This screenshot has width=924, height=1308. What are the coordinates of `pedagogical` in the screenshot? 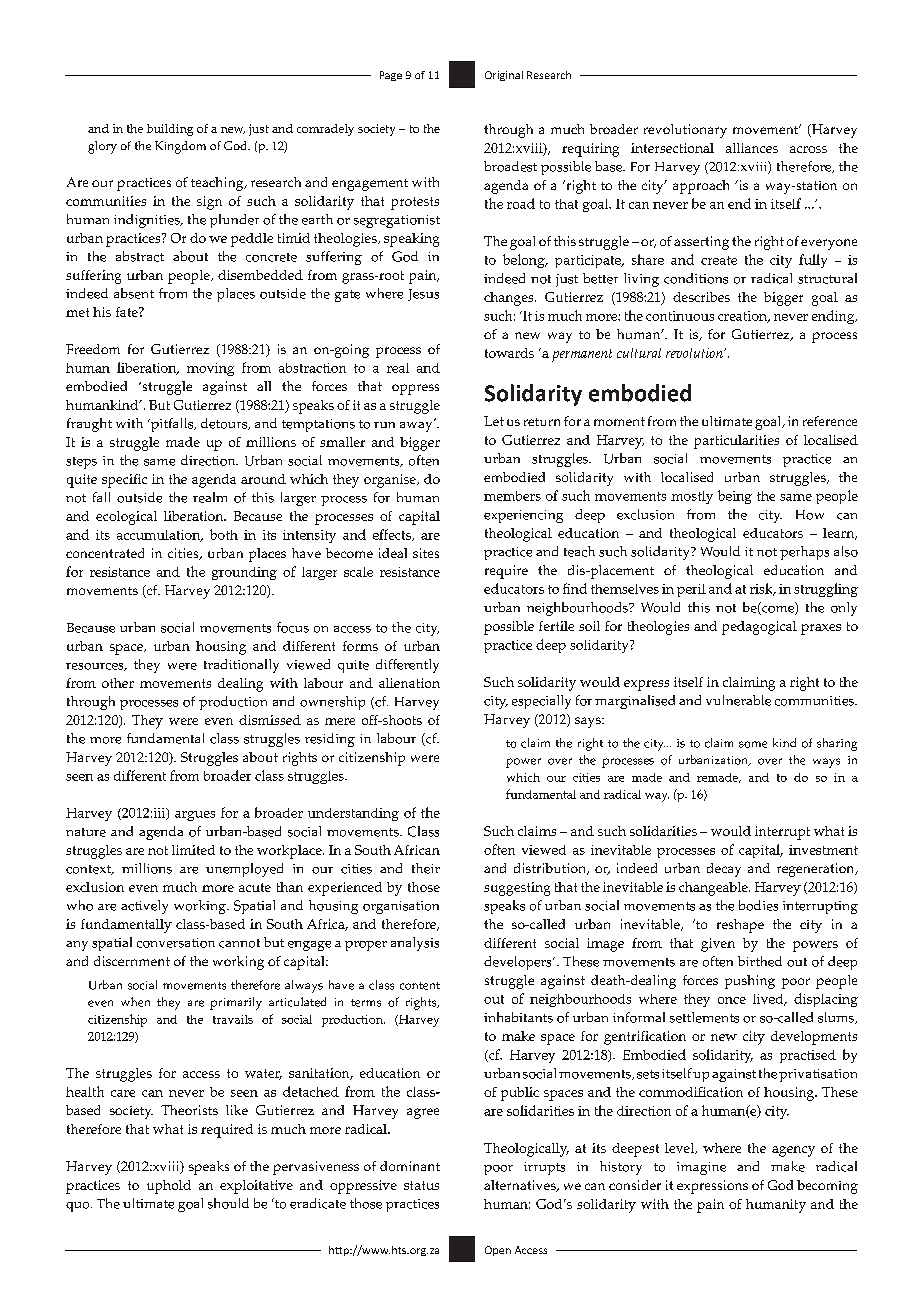 It's located at (759, 628).
